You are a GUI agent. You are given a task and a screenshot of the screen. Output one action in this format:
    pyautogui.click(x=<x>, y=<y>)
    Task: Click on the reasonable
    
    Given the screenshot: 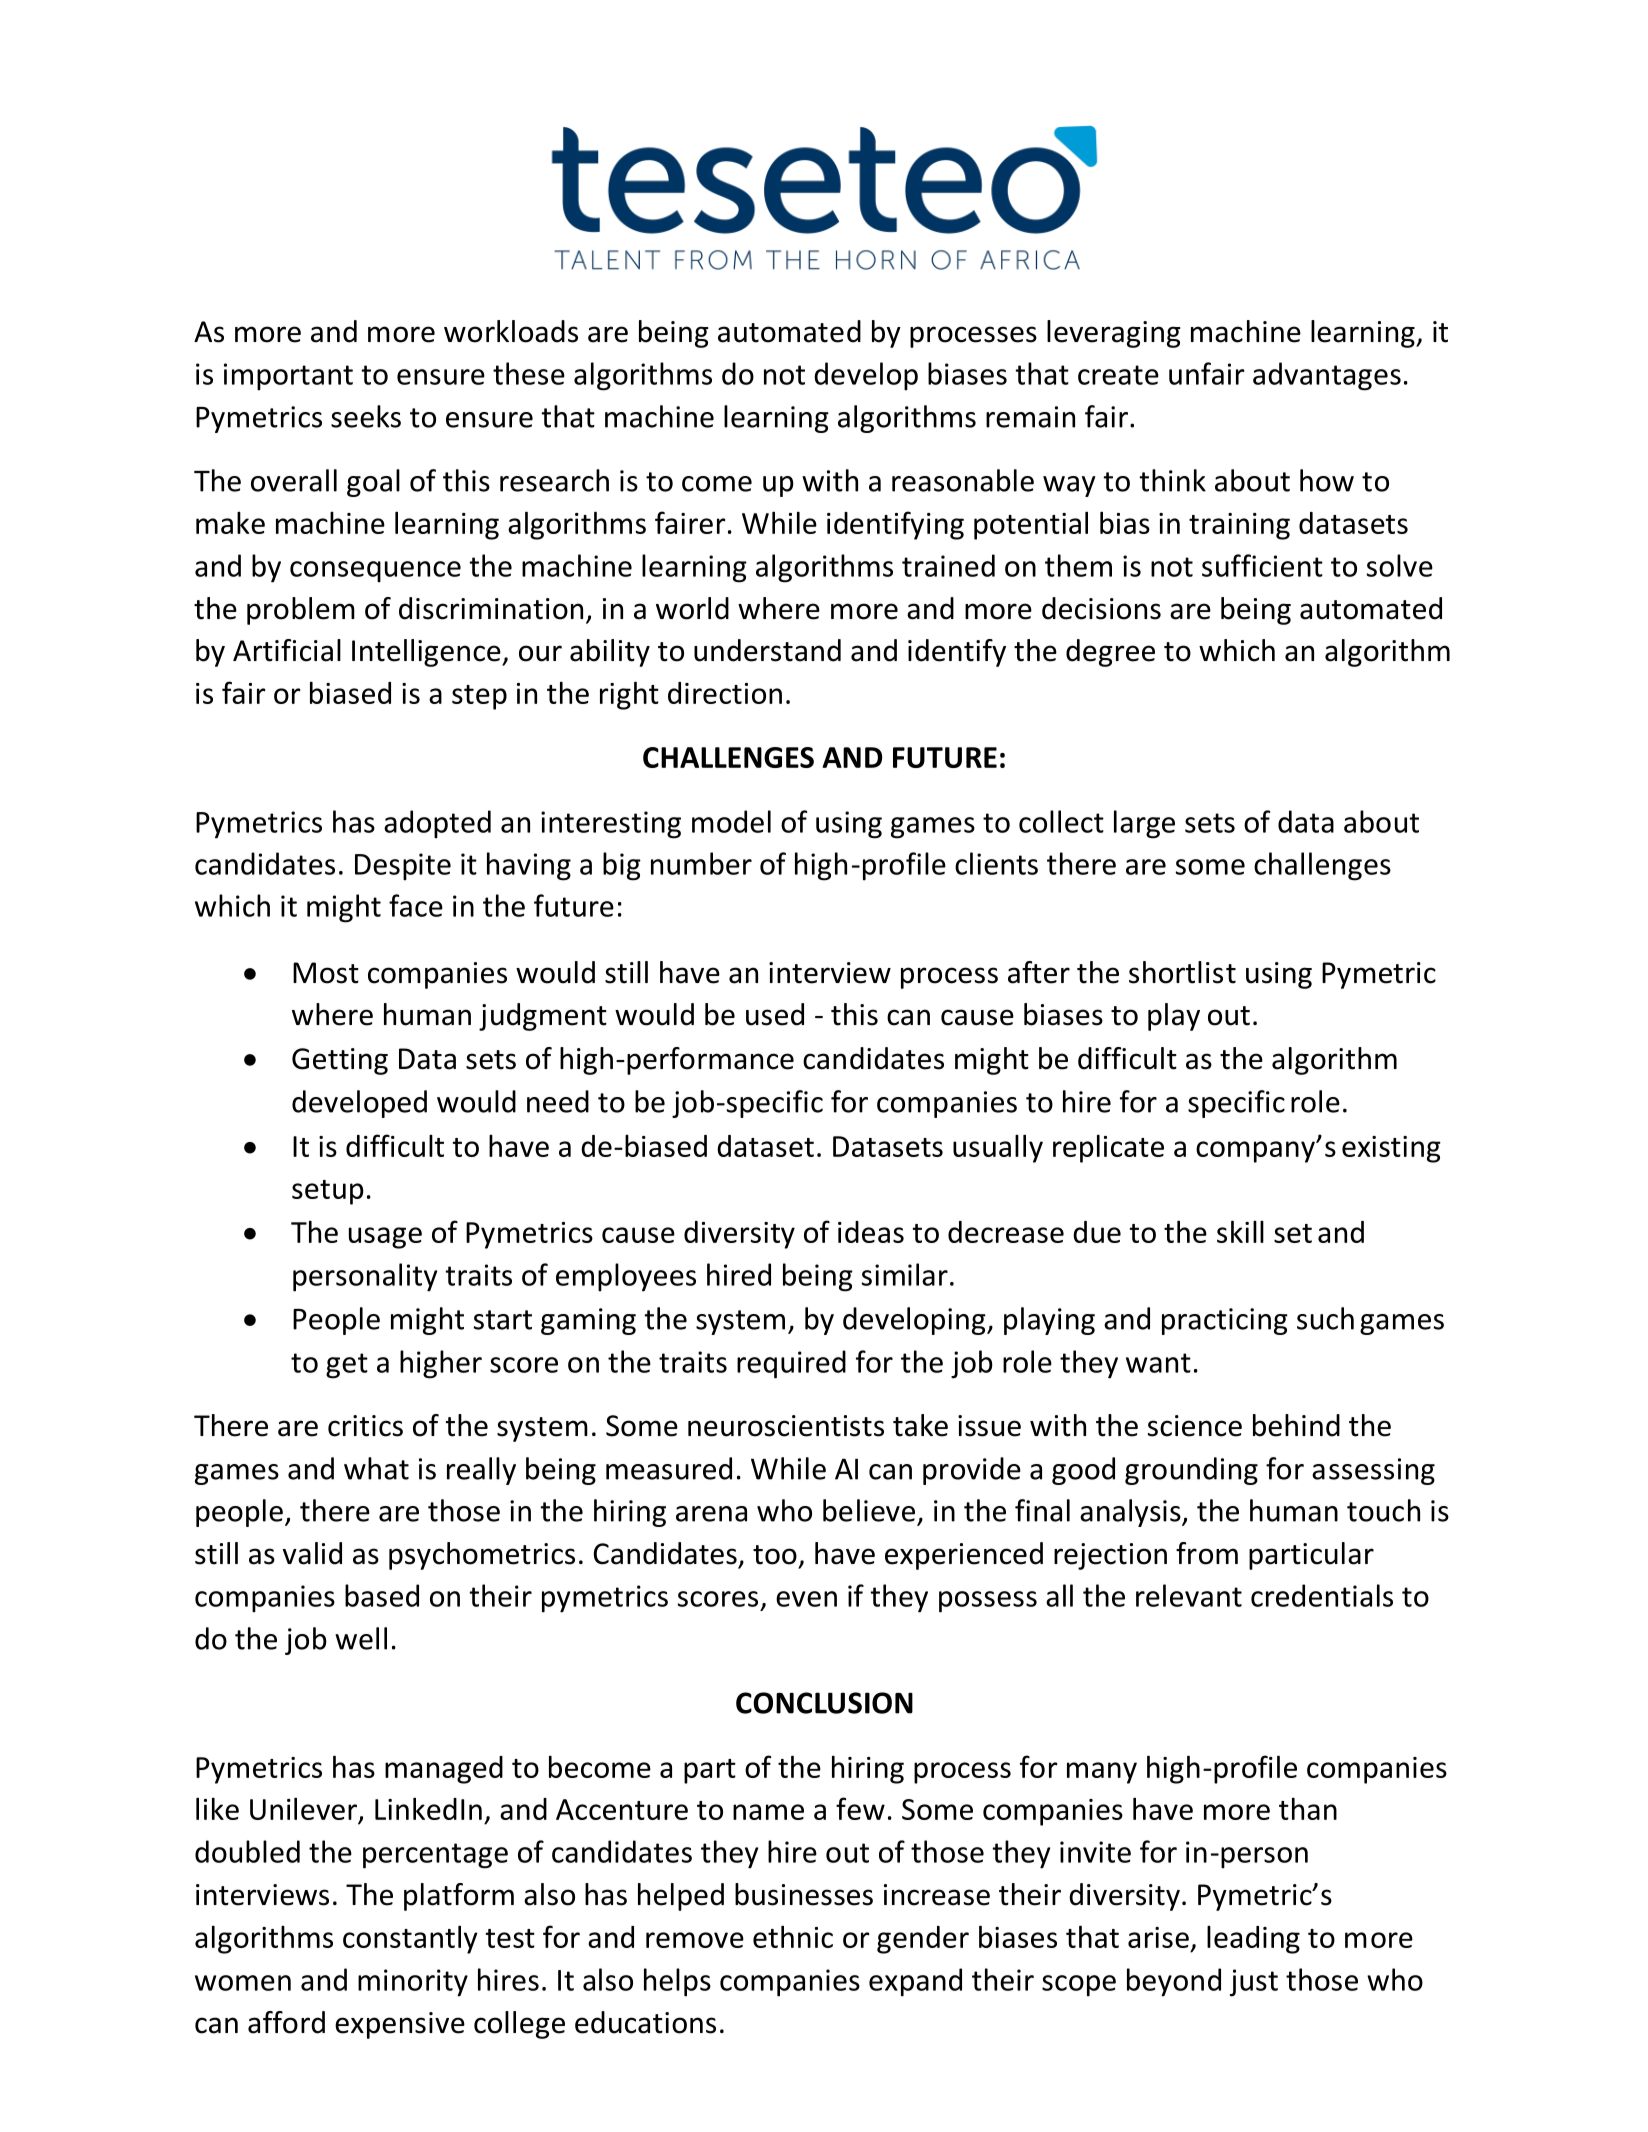 What is the action you would take?
    pyautogui.click(x=963, y=480)
